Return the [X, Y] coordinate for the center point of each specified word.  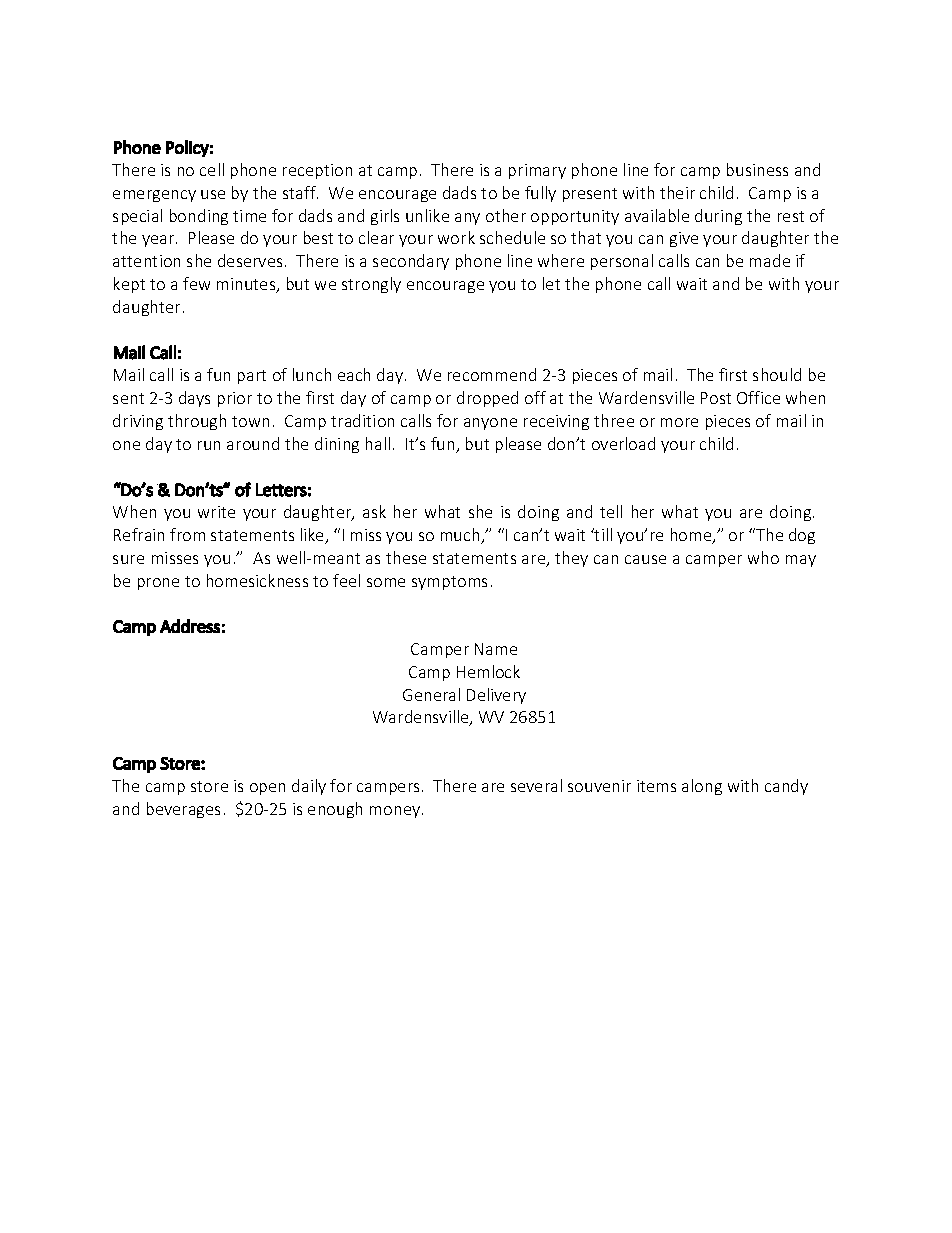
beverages [183, 810]
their [677, 192]
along [702, 787]
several [536, 785]
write [216, 512]
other [506, 215]
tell [611, 511]
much [461, 536]
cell [212, 169]
